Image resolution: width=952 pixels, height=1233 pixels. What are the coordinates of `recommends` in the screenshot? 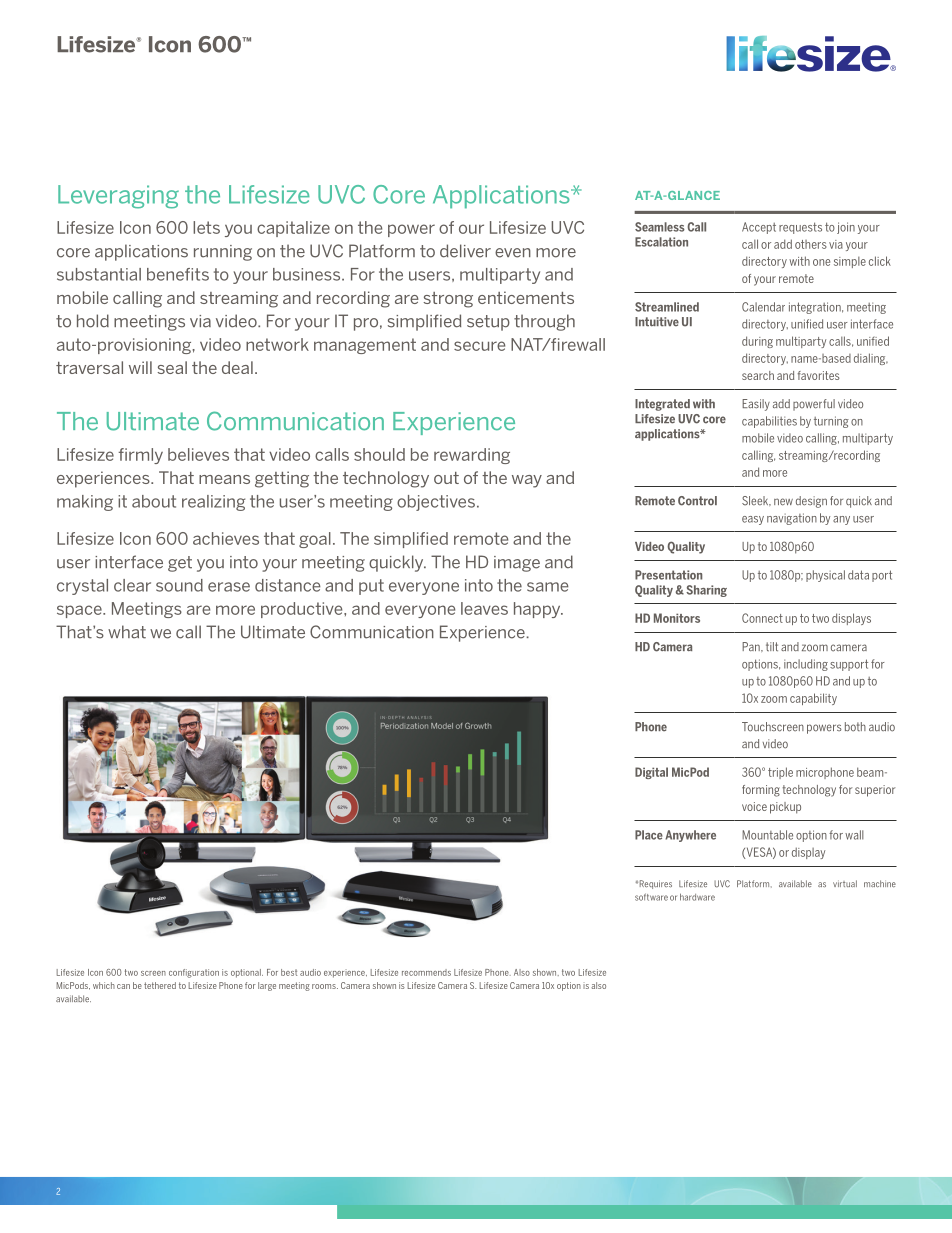 It's located at (426, 972).
